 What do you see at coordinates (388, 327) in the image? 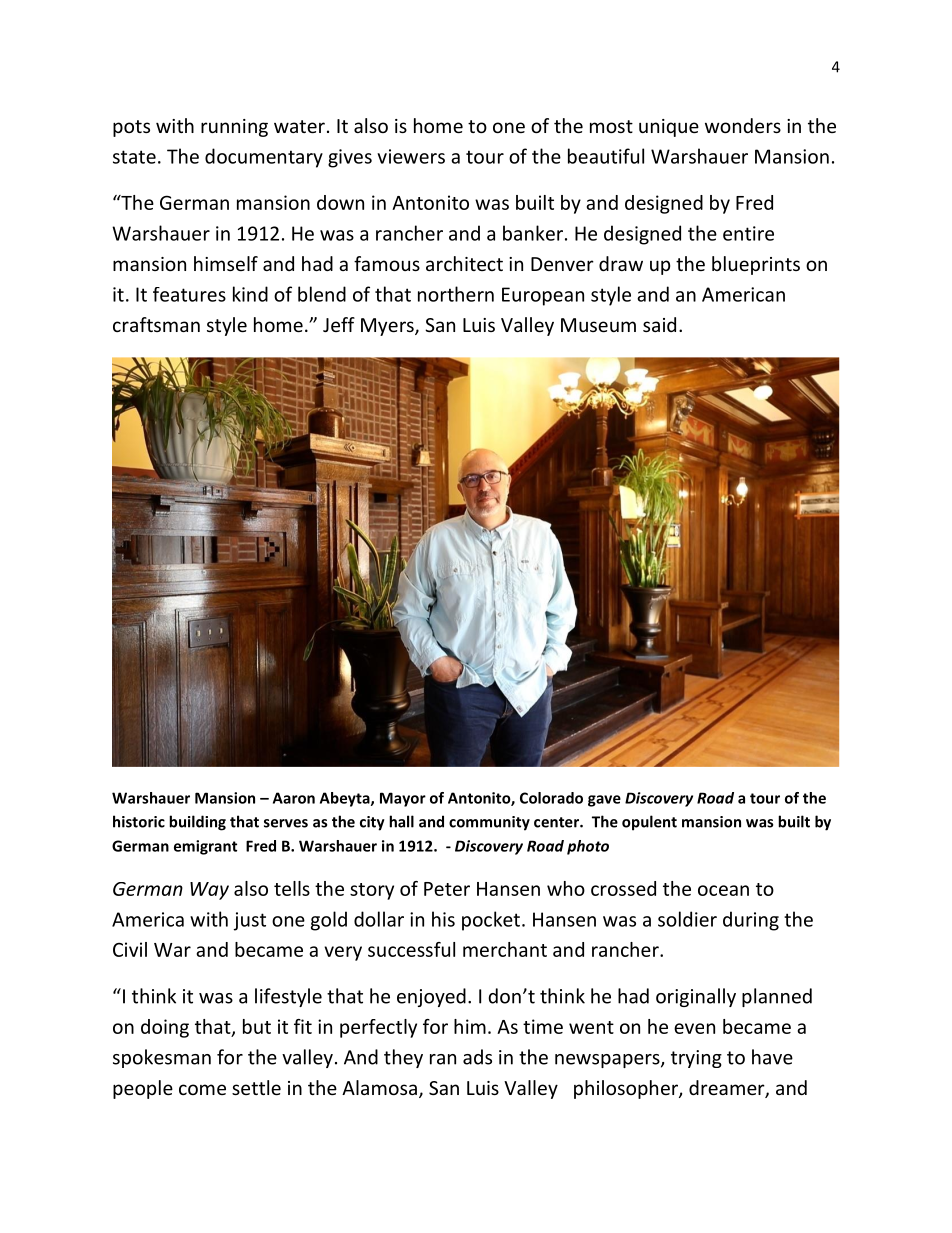
I see `Myers` at bounding box center [388, 327].
